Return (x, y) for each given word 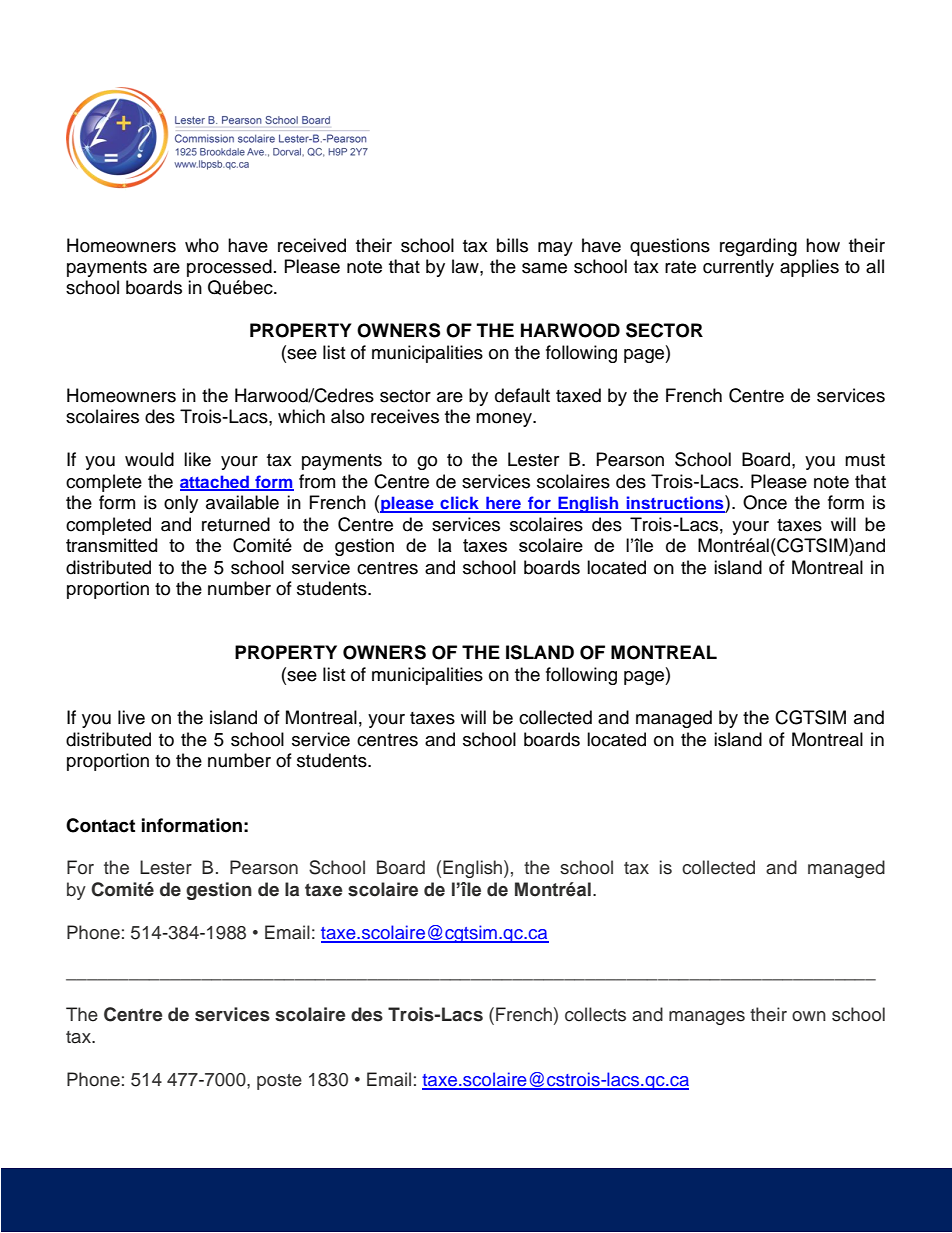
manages (707, 1018)
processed (229, 268)
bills (512, 245)
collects (595, 1014)
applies (809, 268)
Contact (100, 825)
